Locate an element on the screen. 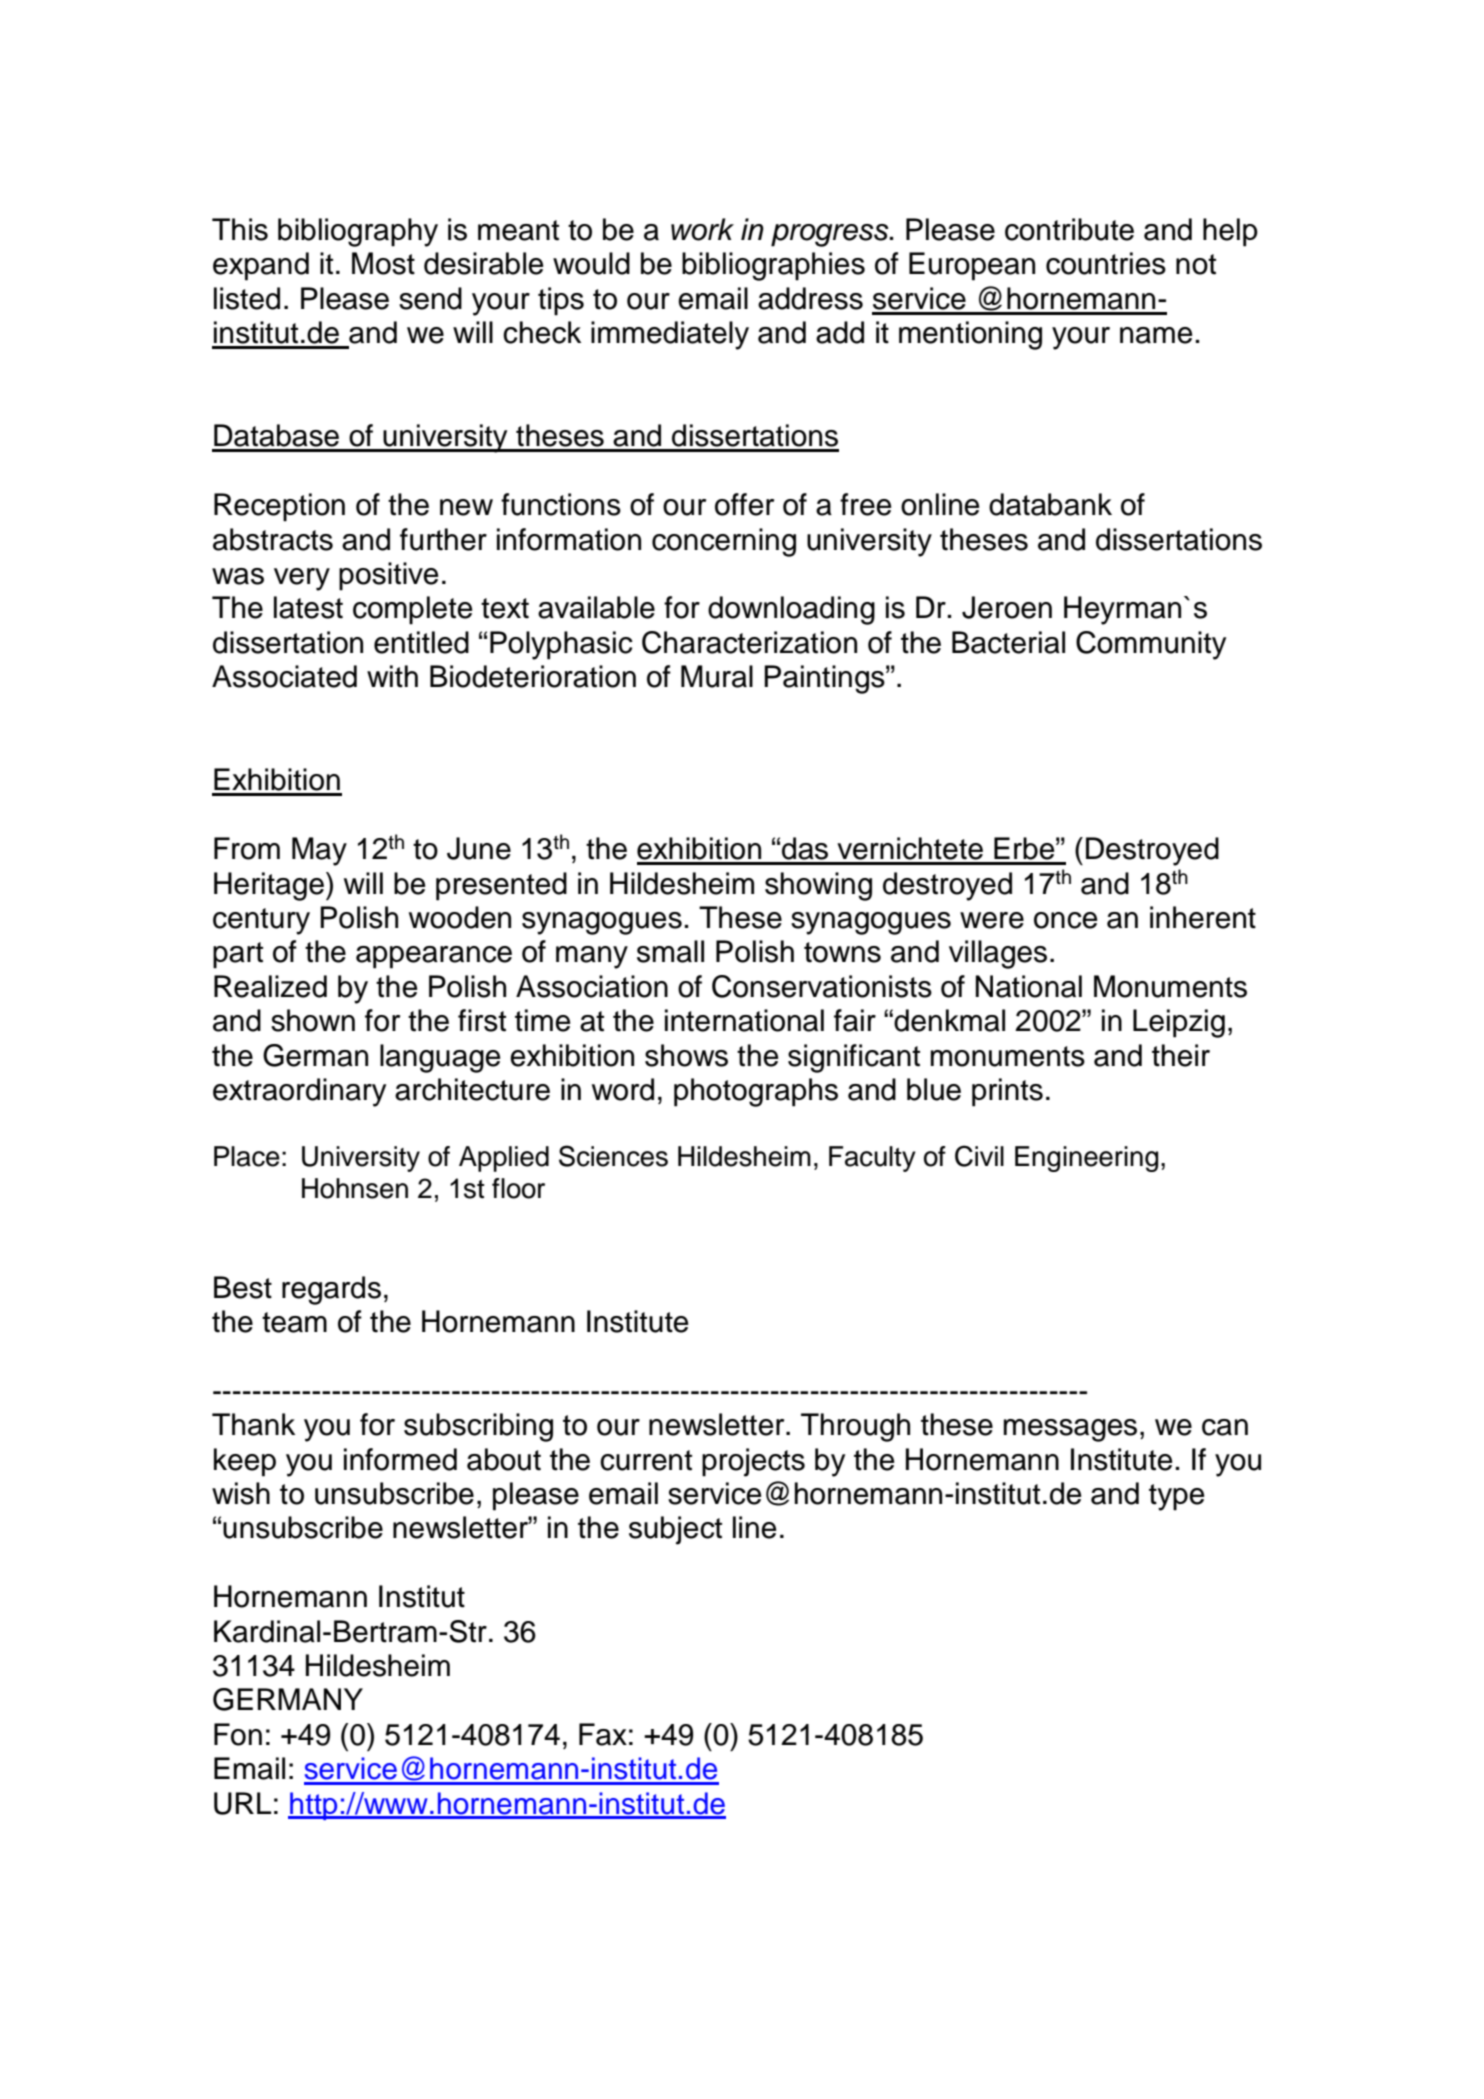 Image resolution: width=1484 pixels, height=2099 pixels. Leipzig is located at coordinates (1179, 1023).
